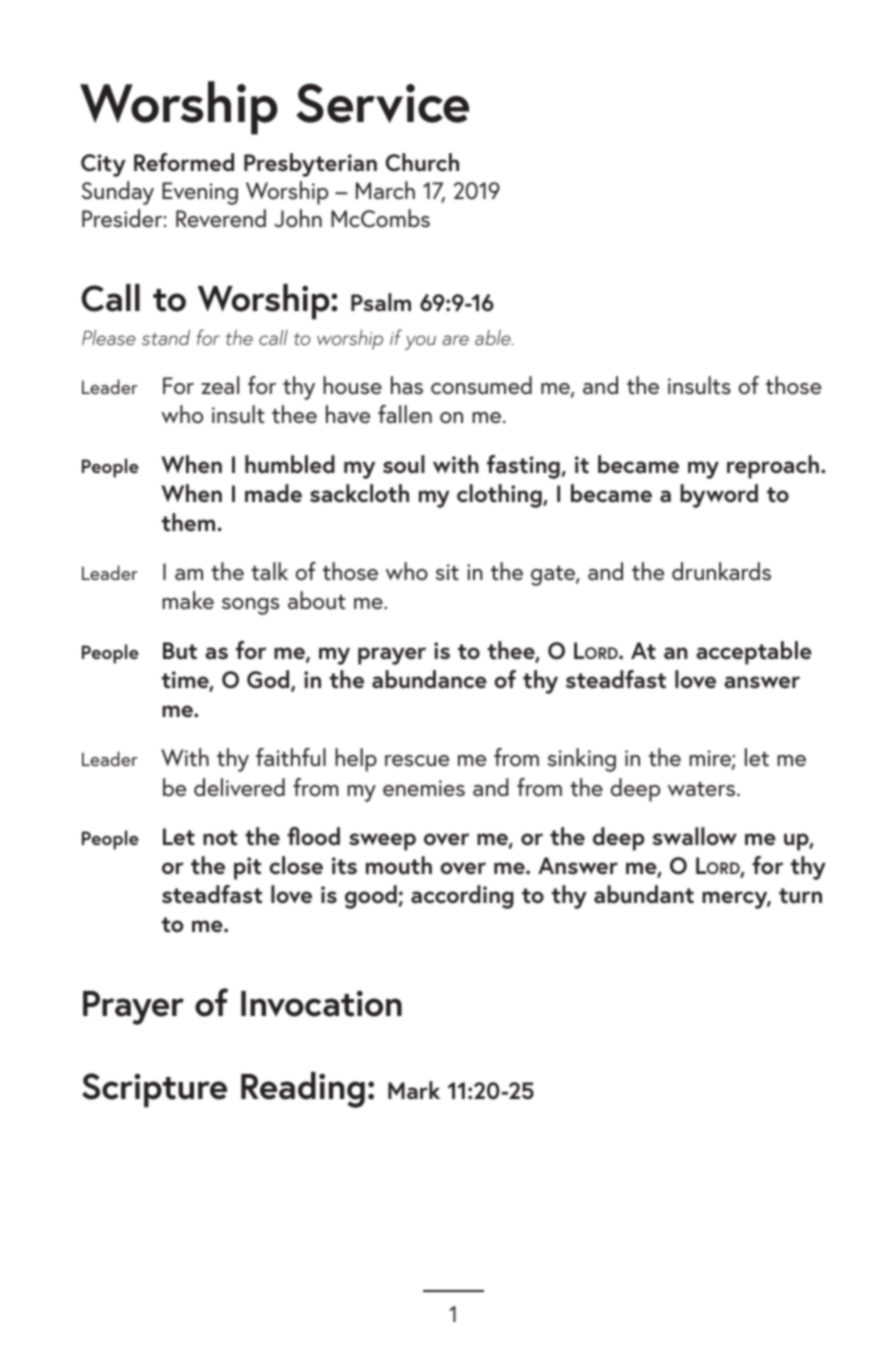  Describe the element at coordinates (189, 522) in the screenshot. I see `them` at that location.
